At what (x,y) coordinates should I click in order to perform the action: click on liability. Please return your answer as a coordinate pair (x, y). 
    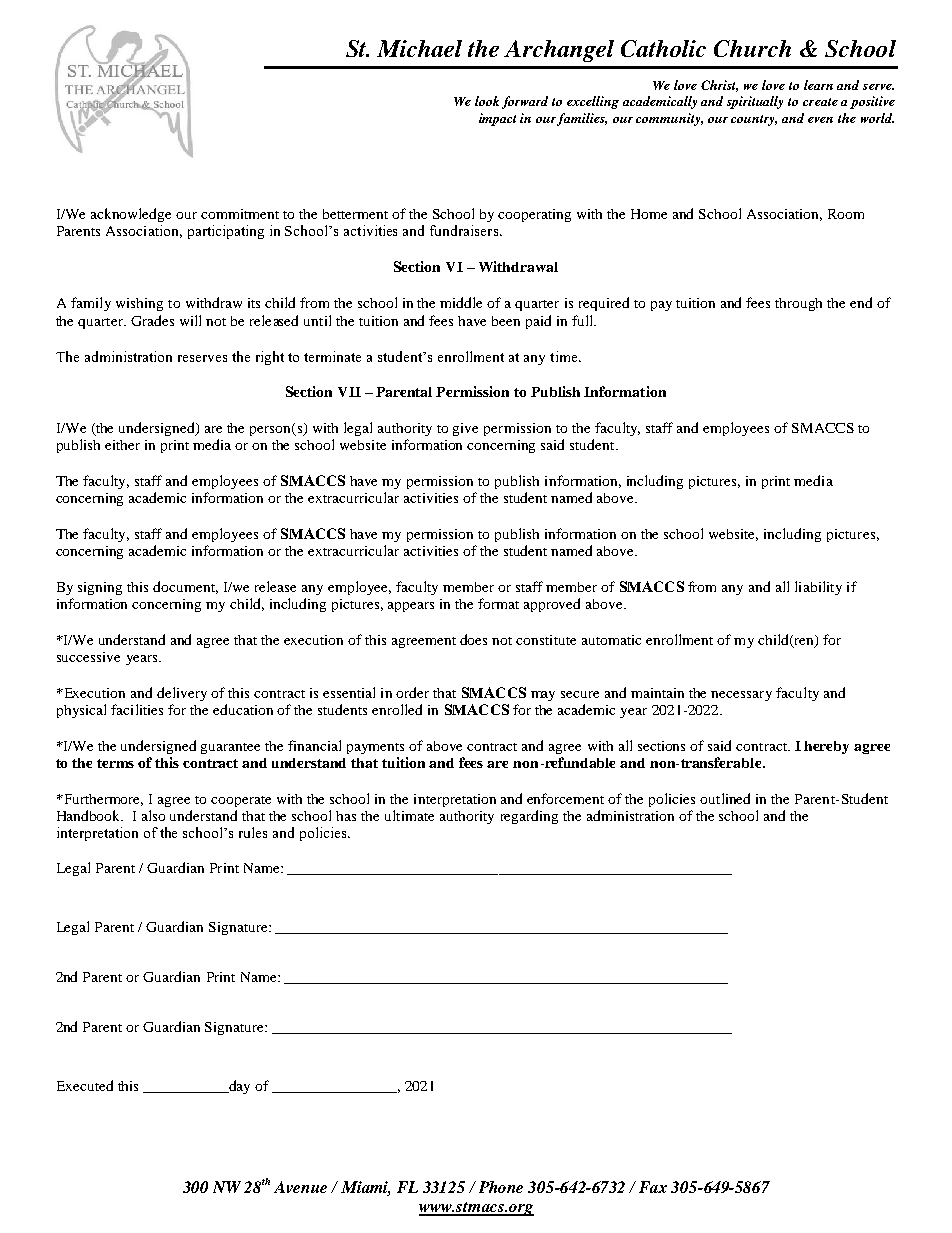
    Looking at the image, I should click on (818, 588).
